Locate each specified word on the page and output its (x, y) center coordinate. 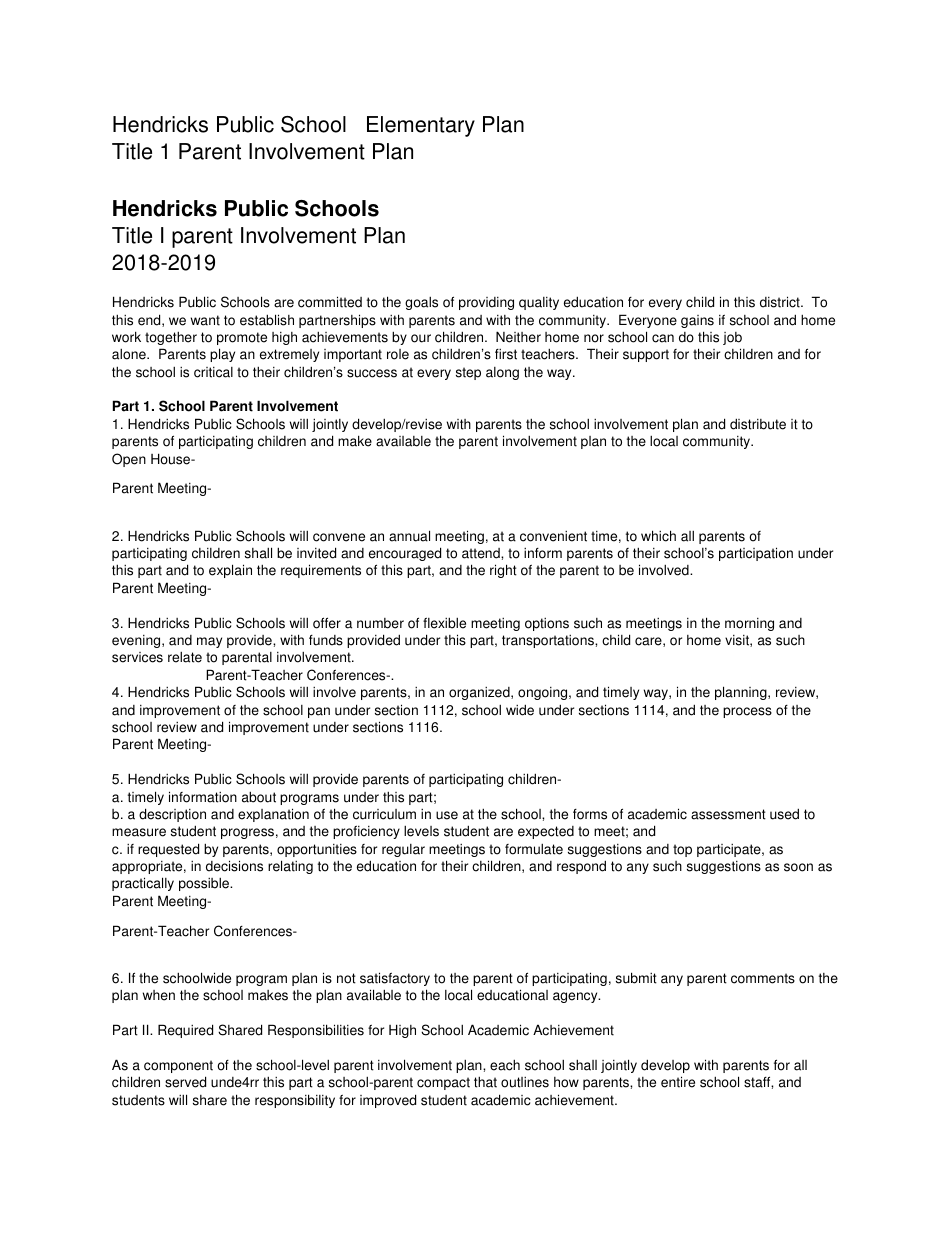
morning (749, 624)
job (732, 338)
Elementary (421, 126)
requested (168, 850)
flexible (444, 623)
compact (443, 1083)
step (468, 373)
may (209, 642)
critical (213, 372)
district (781, 302)
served (185, 1082)
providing (486, 303)
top (682, 850)
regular (403, 850)
